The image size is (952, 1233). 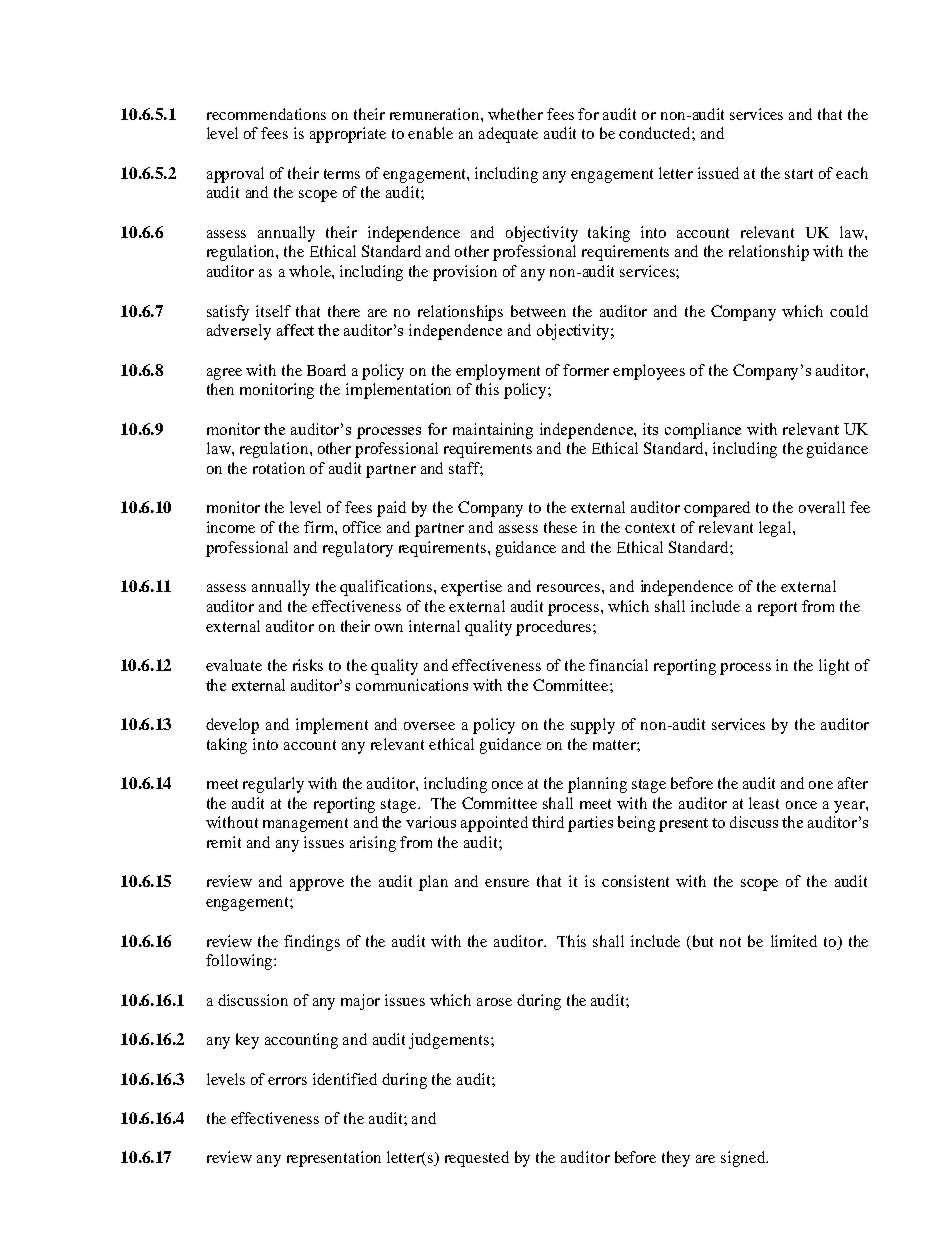 What do you see at coordinates (764, 803) in the page?
I see `least` at bounding box center [764, 803].
